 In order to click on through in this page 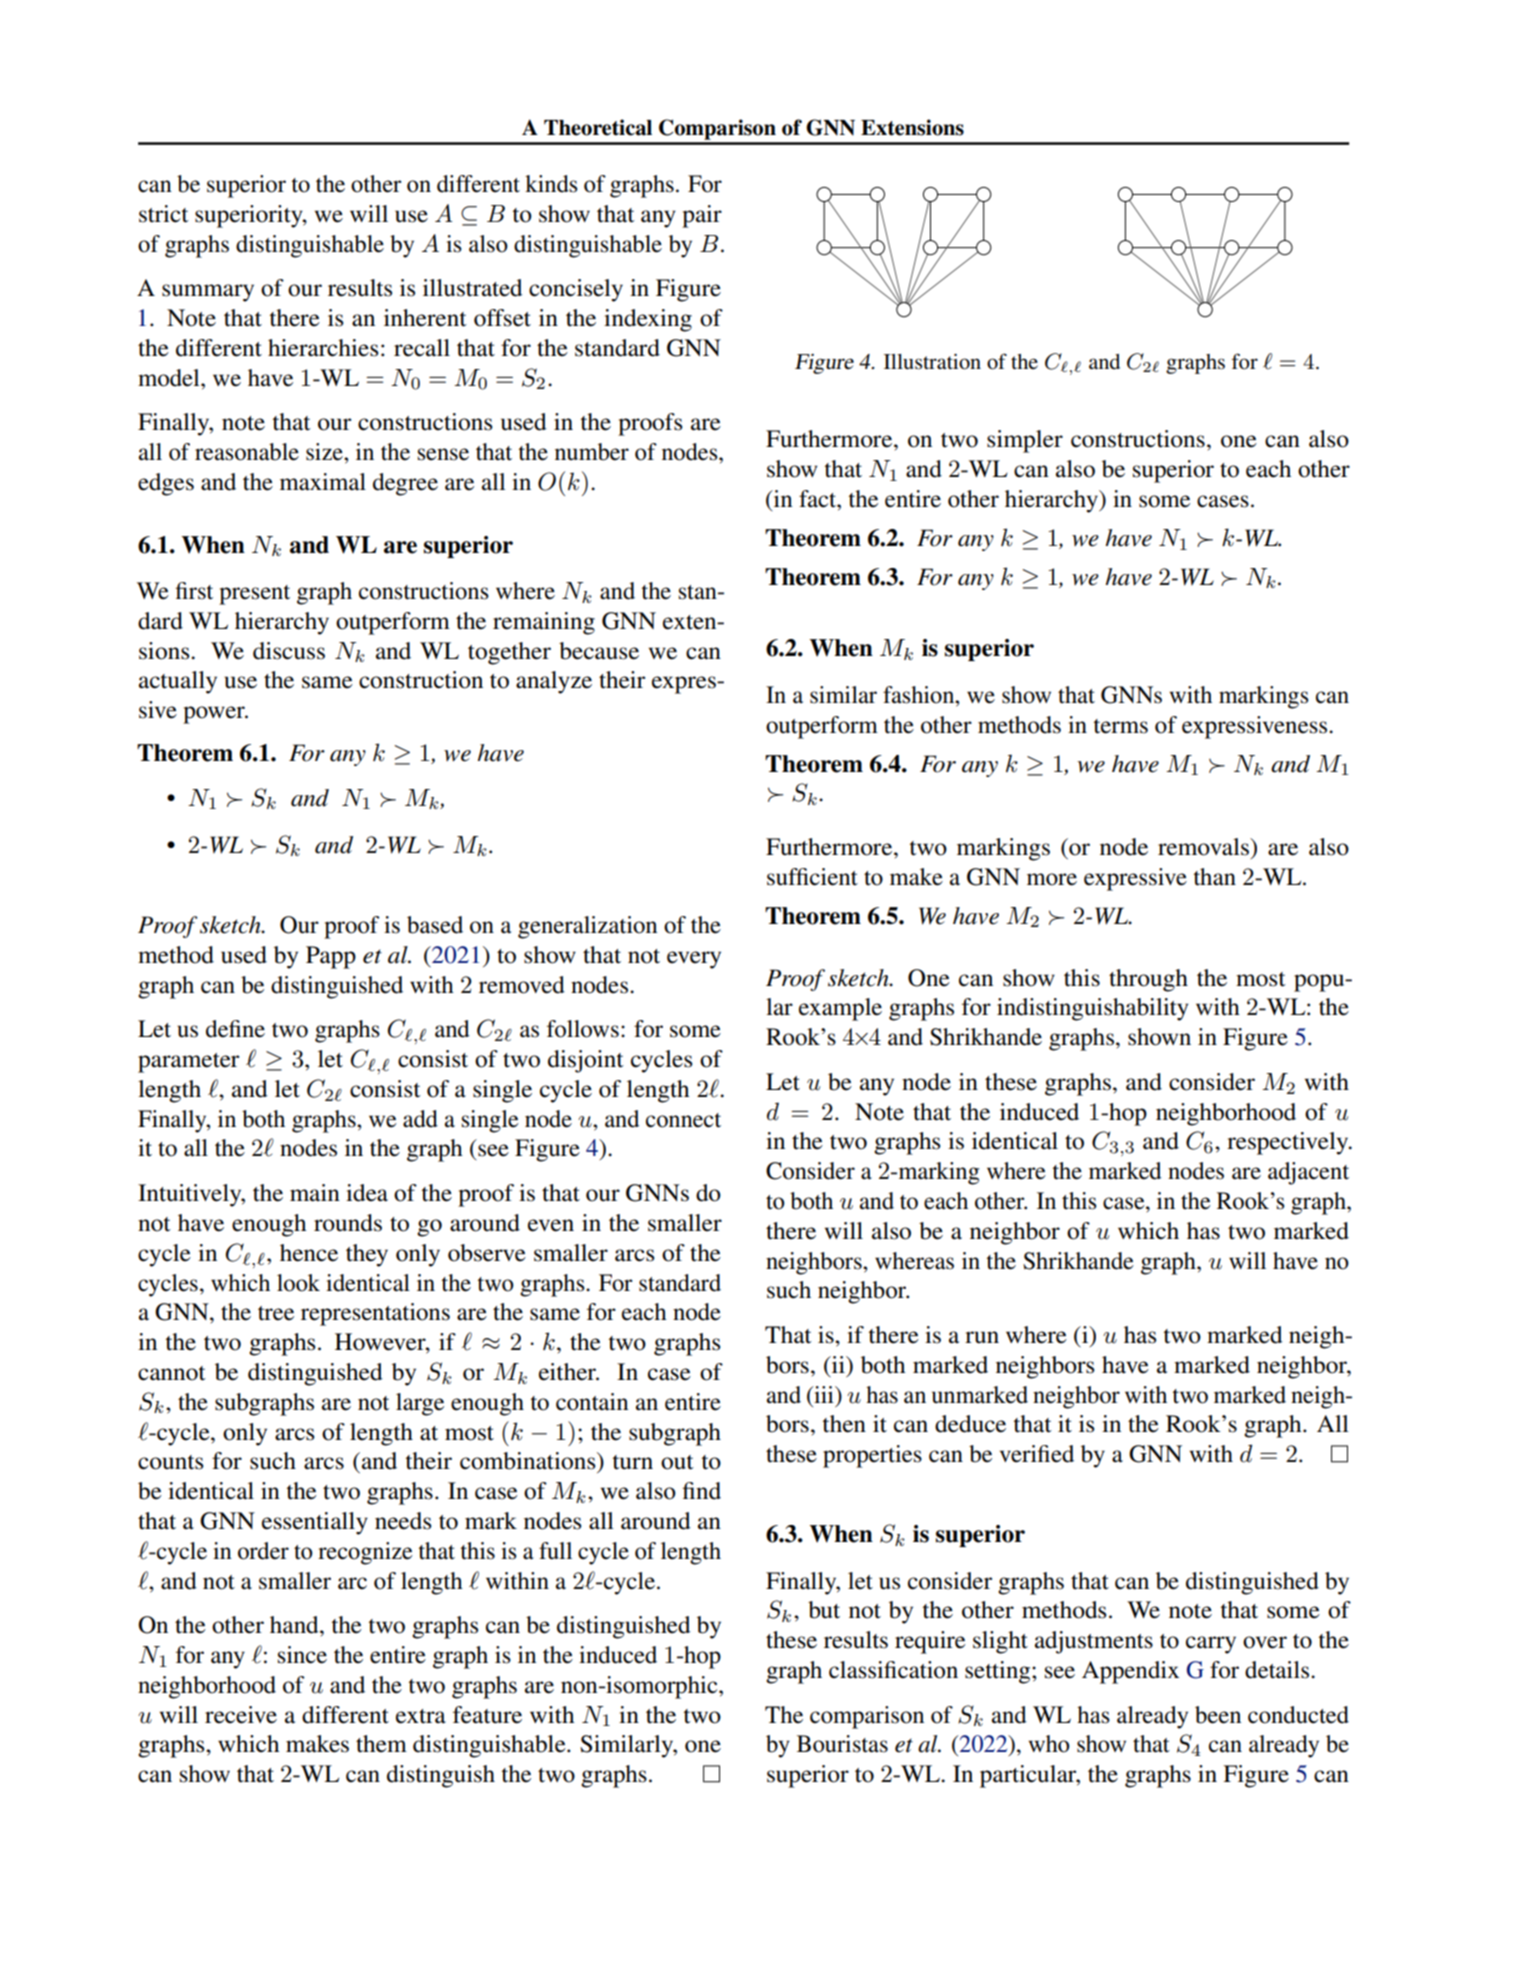, I will do `click(1148, 980)`.
